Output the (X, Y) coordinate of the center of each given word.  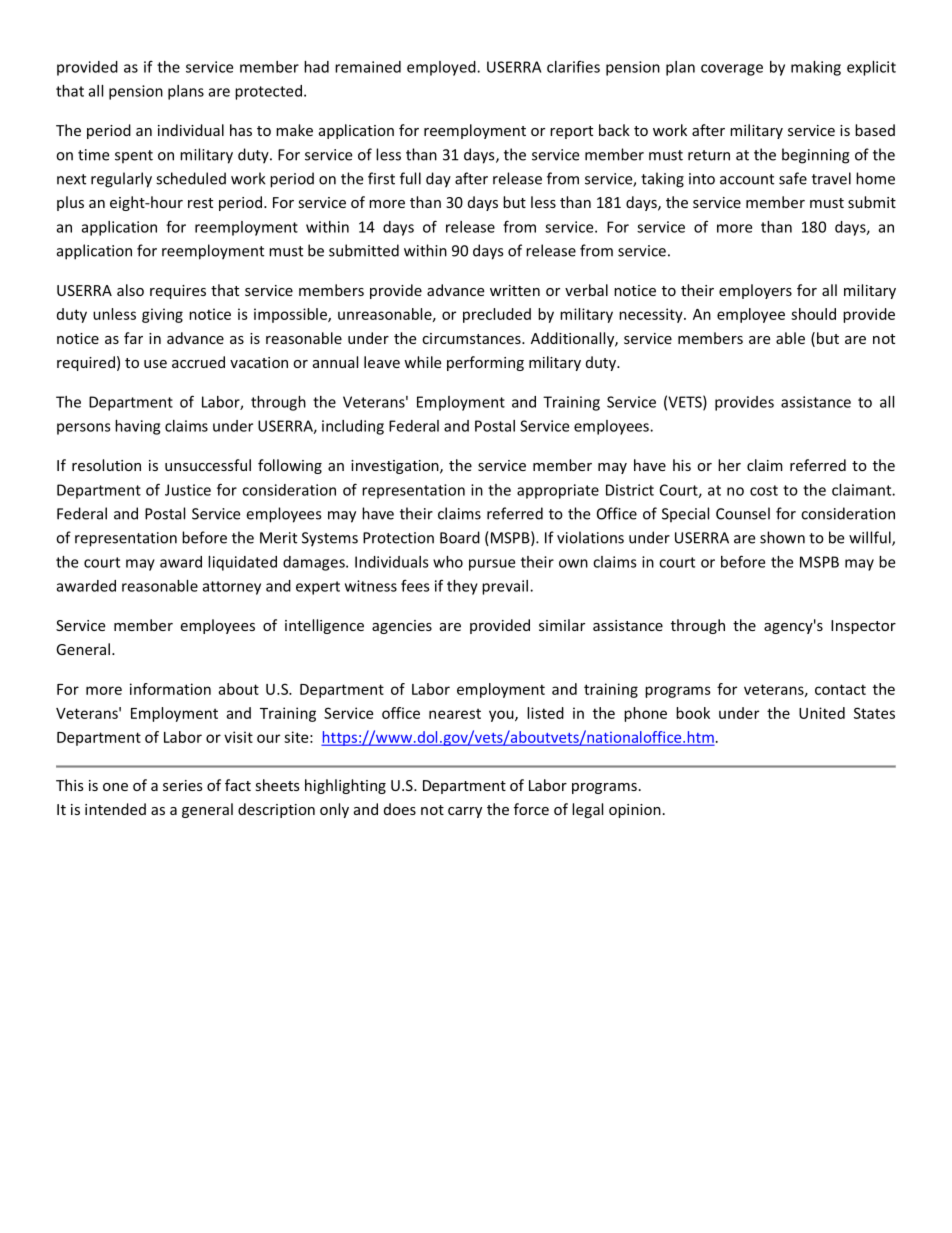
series (183, 785)
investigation (396, 467)
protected (268, 92)
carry (465, 812)
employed (442, 68)
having (137, 427)
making (816, 68)
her (729, 465)
